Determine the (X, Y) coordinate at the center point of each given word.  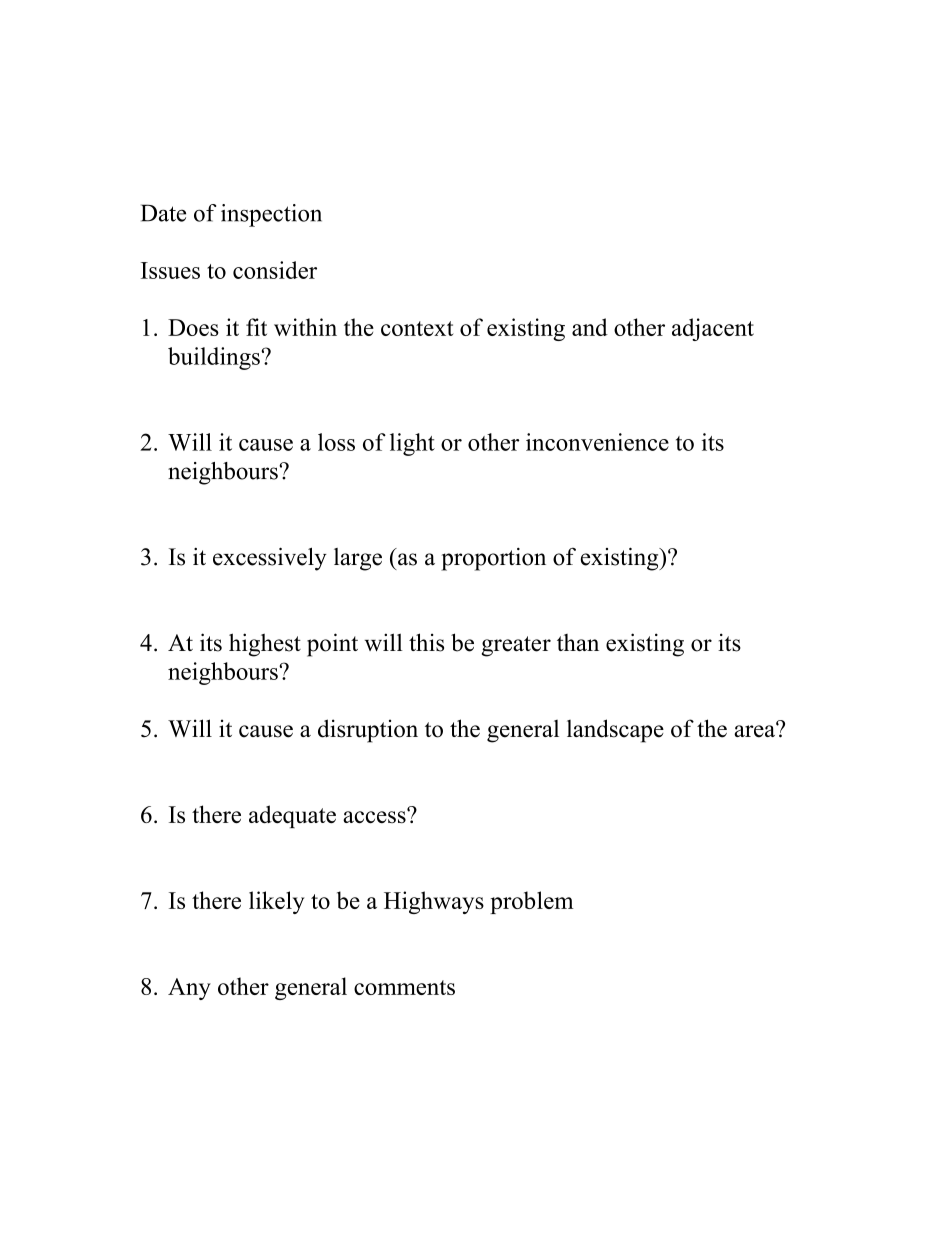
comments (404, 987)
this (426, 642)
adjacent (713, 329)
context (417, 328)
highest (265, 645)
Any (189, 989)
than (578, 642)
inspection (271, 215)
